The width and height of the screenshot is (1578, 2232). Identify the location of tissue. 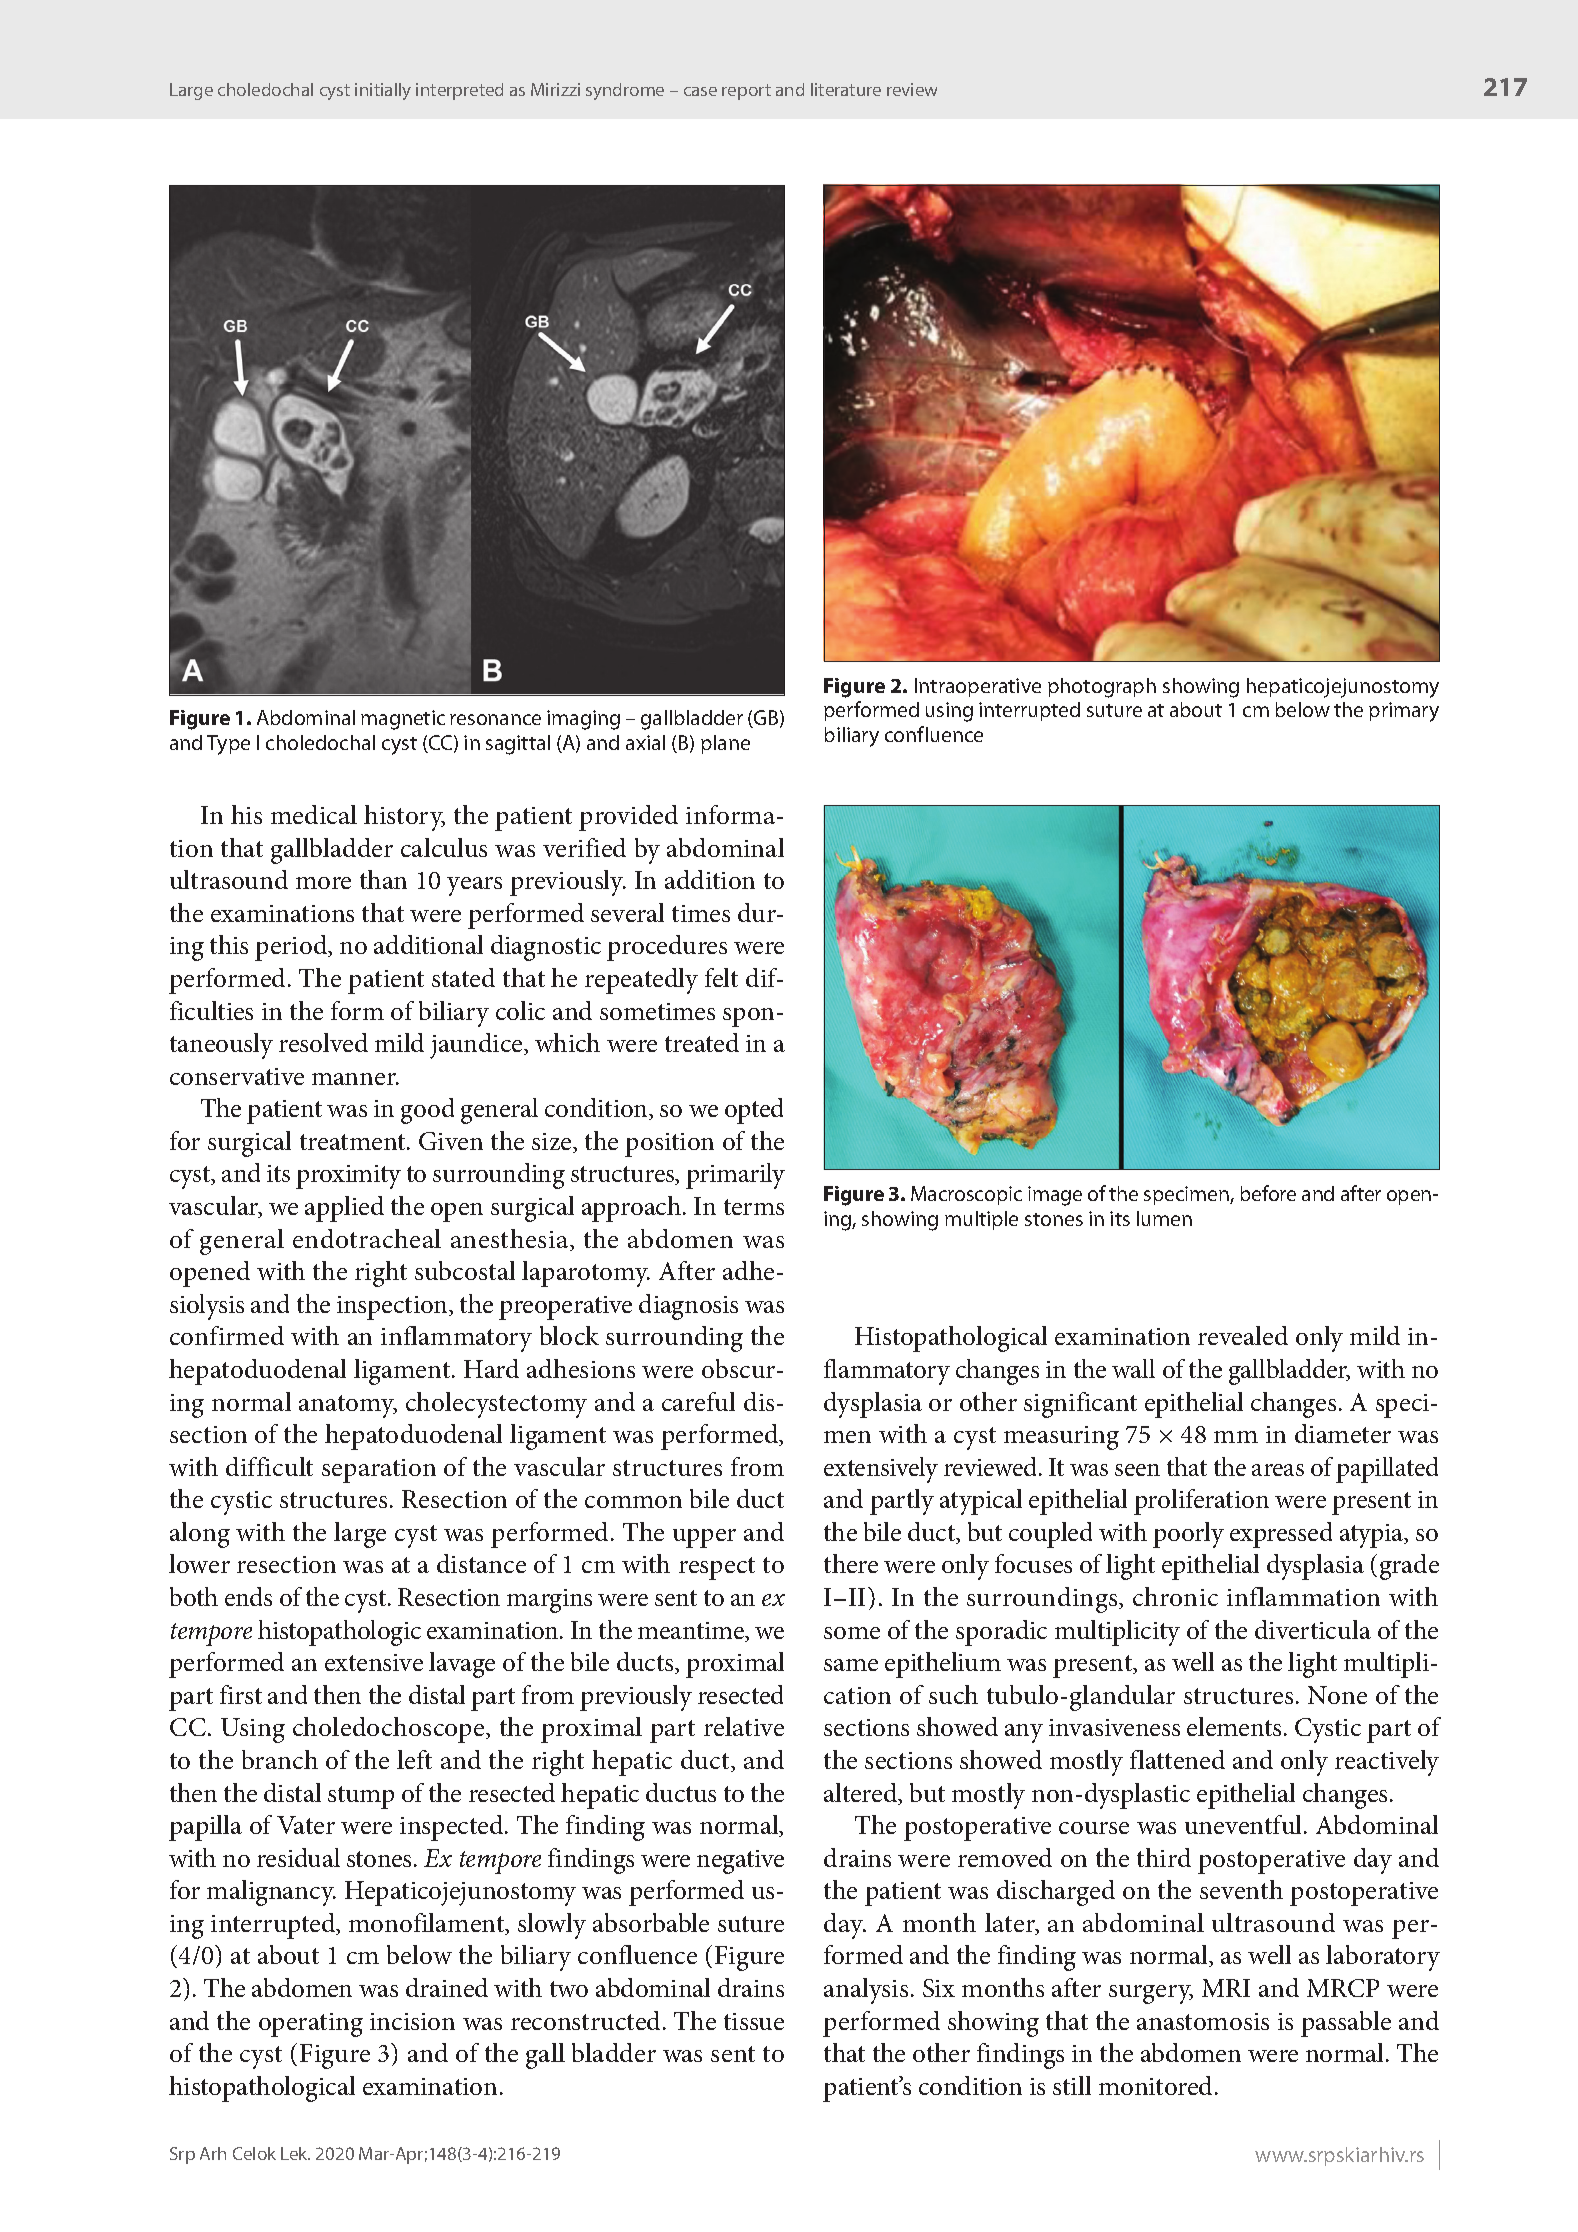
(754, 2021).
